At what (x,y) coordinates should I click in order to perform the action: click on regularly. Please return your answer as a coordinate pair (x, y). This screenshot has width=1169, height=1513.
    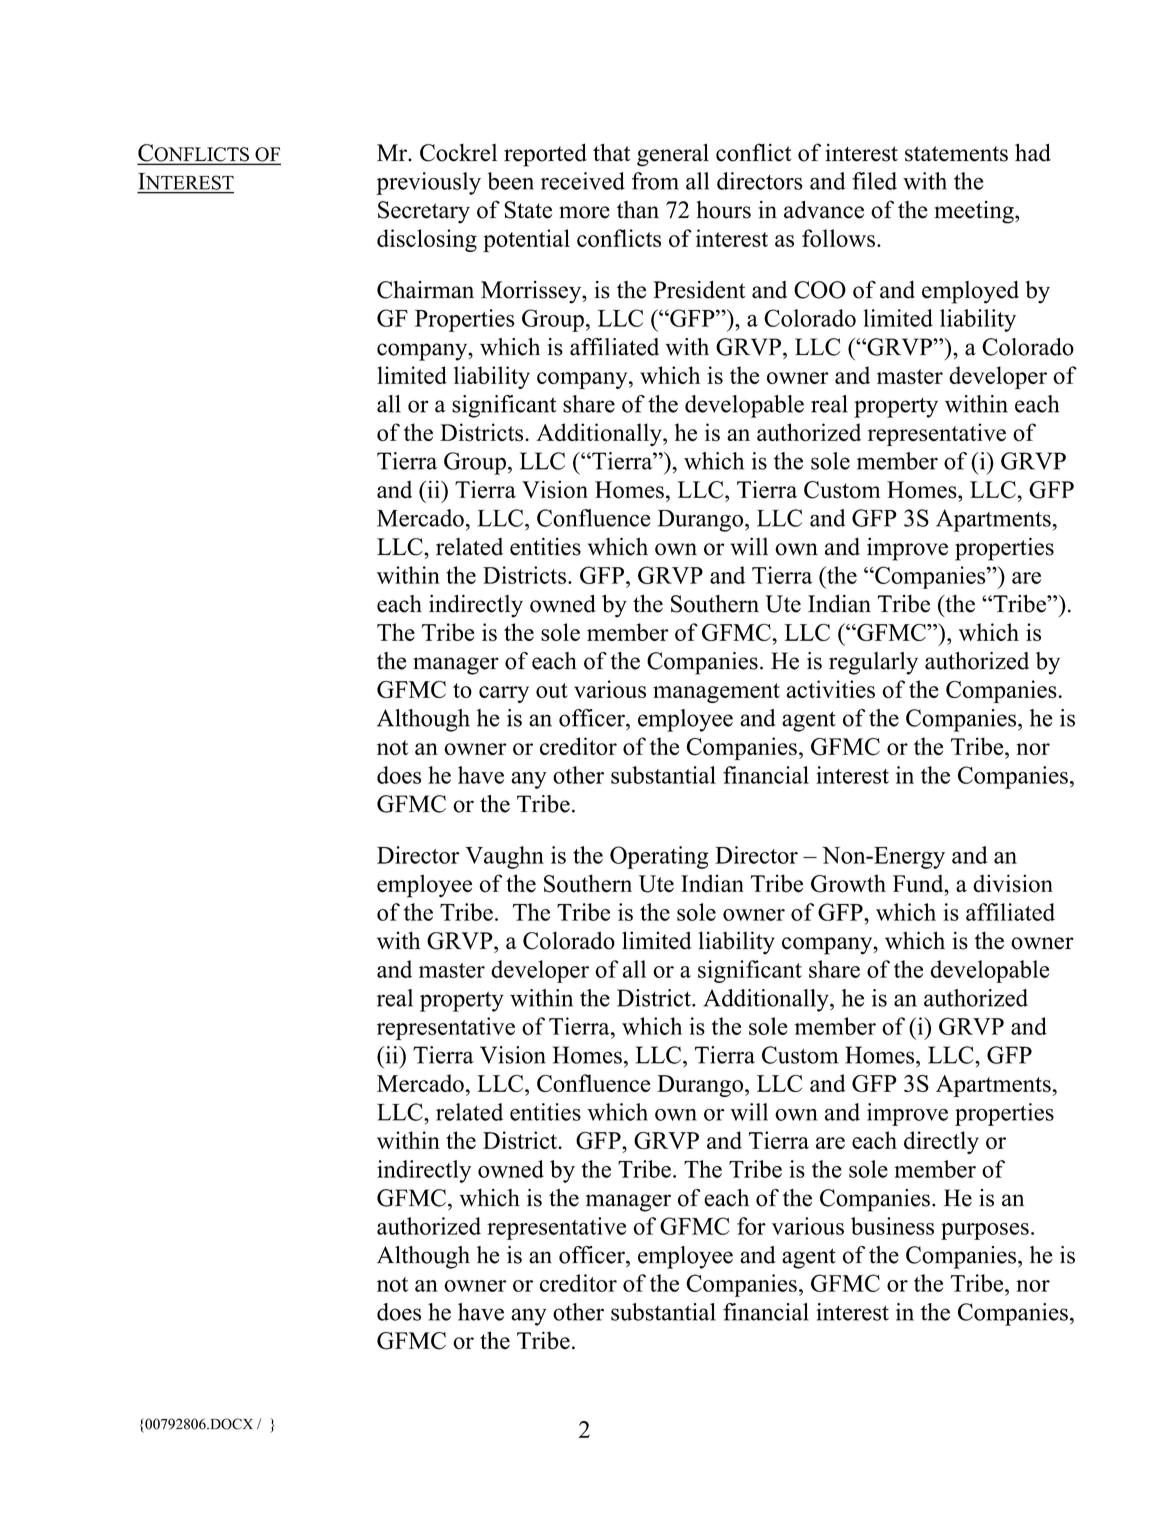
    Looking at the image, I should click on (873, 663).
